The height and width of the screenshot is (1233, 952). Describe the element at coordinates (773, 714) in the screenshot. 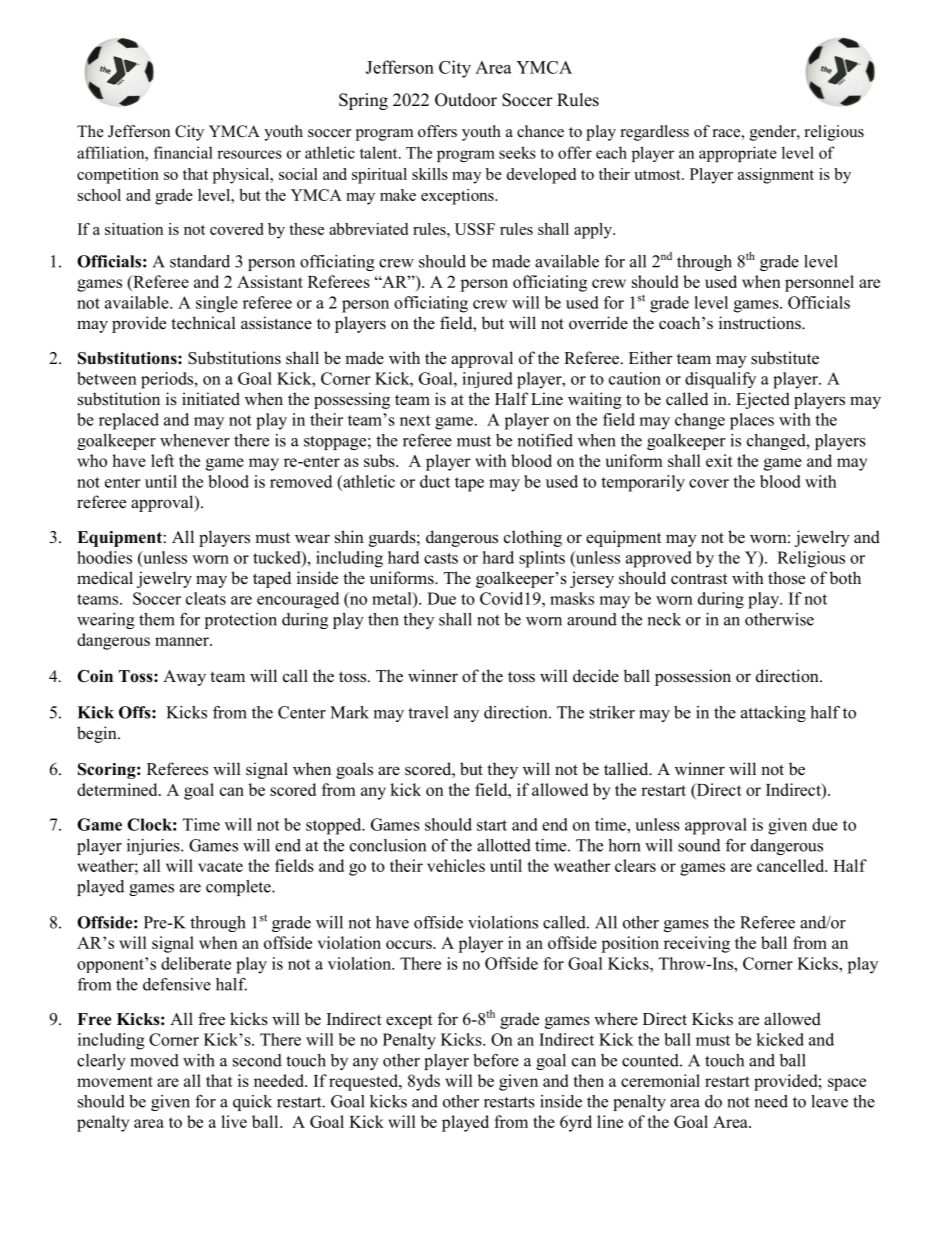

I see `attacking` at that location.
